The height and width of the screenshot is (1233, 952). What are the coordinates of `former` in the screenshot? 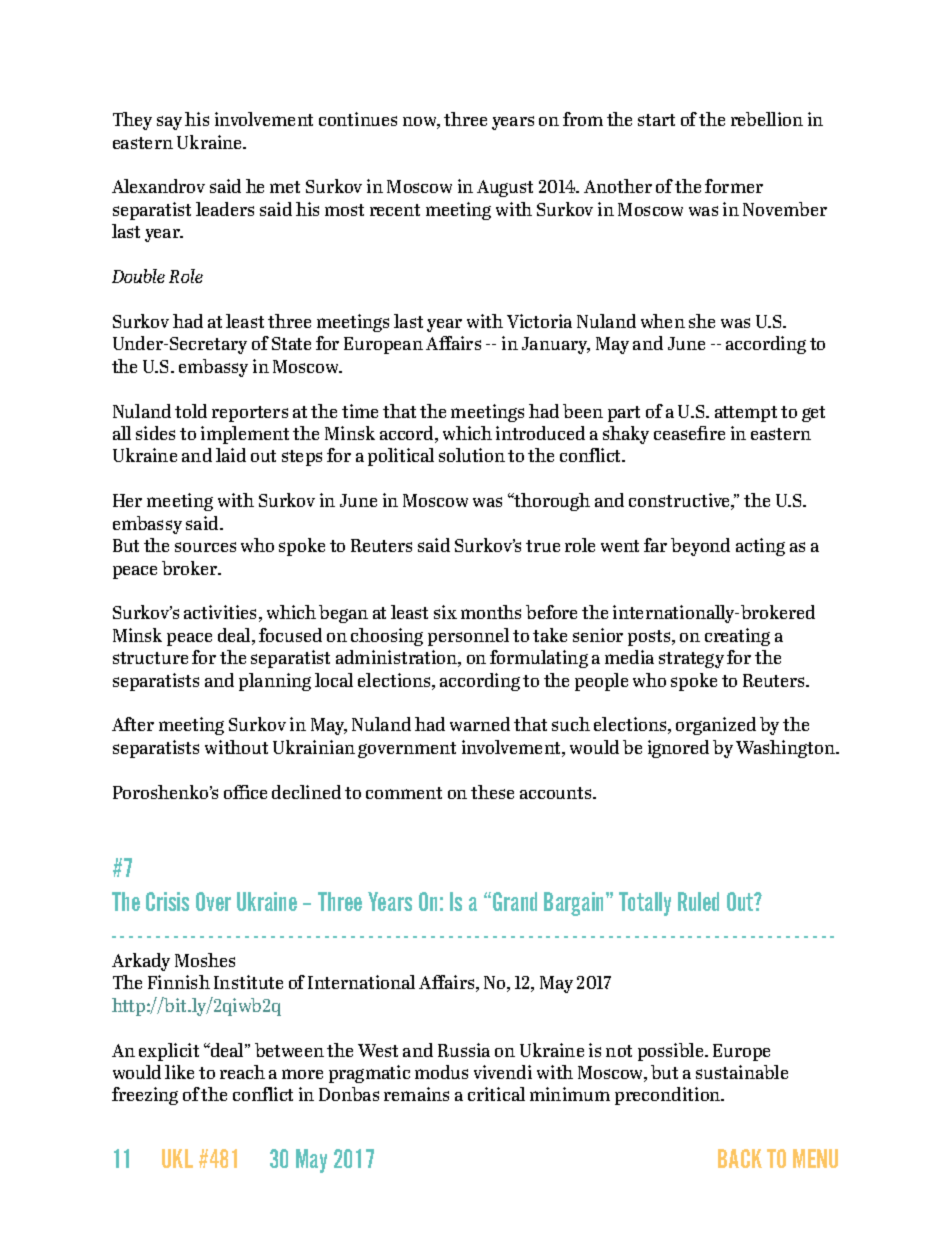 It's located at (734, 186).
